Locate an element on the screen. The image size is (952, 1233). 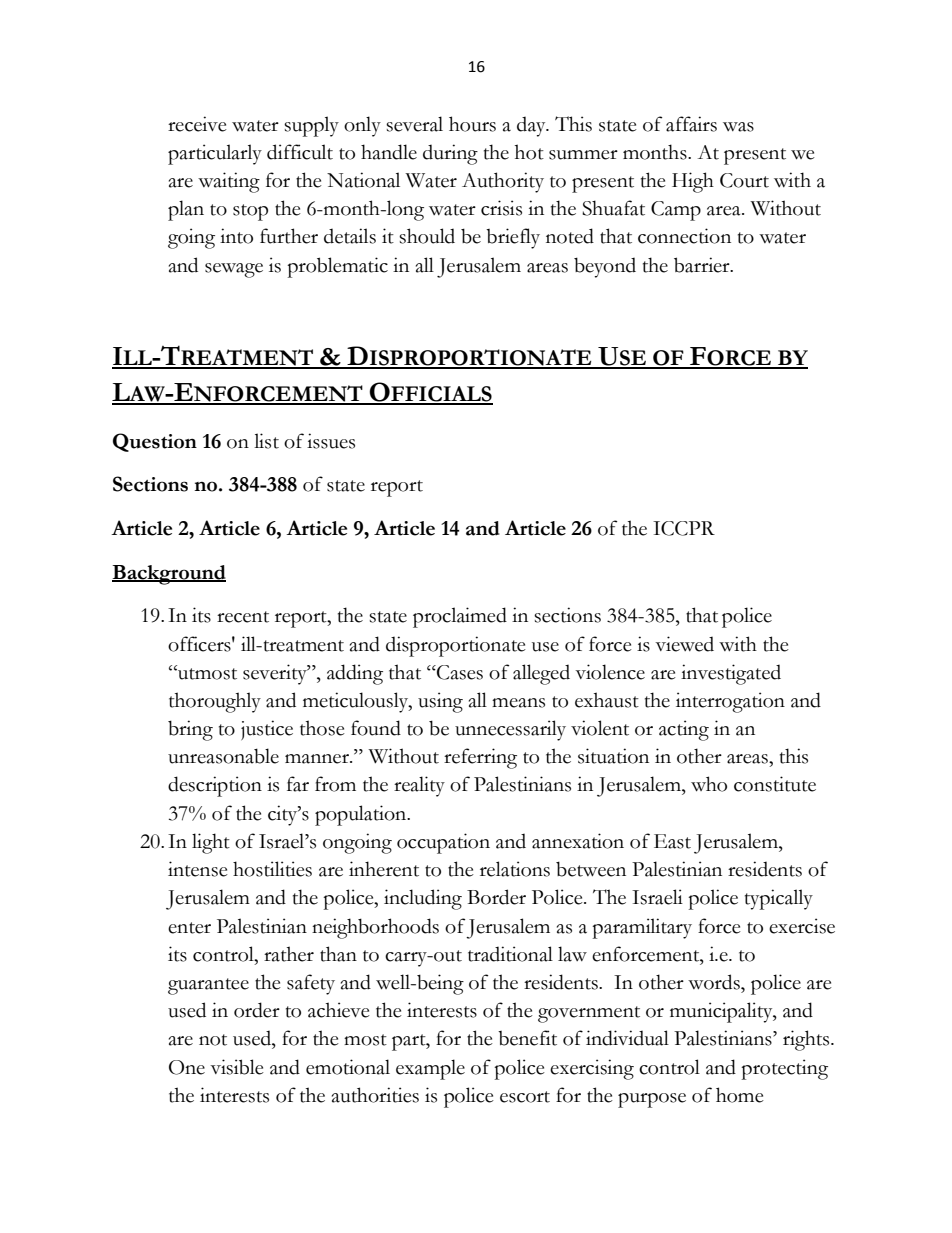
viewed is located at coordinates (684, 644).
